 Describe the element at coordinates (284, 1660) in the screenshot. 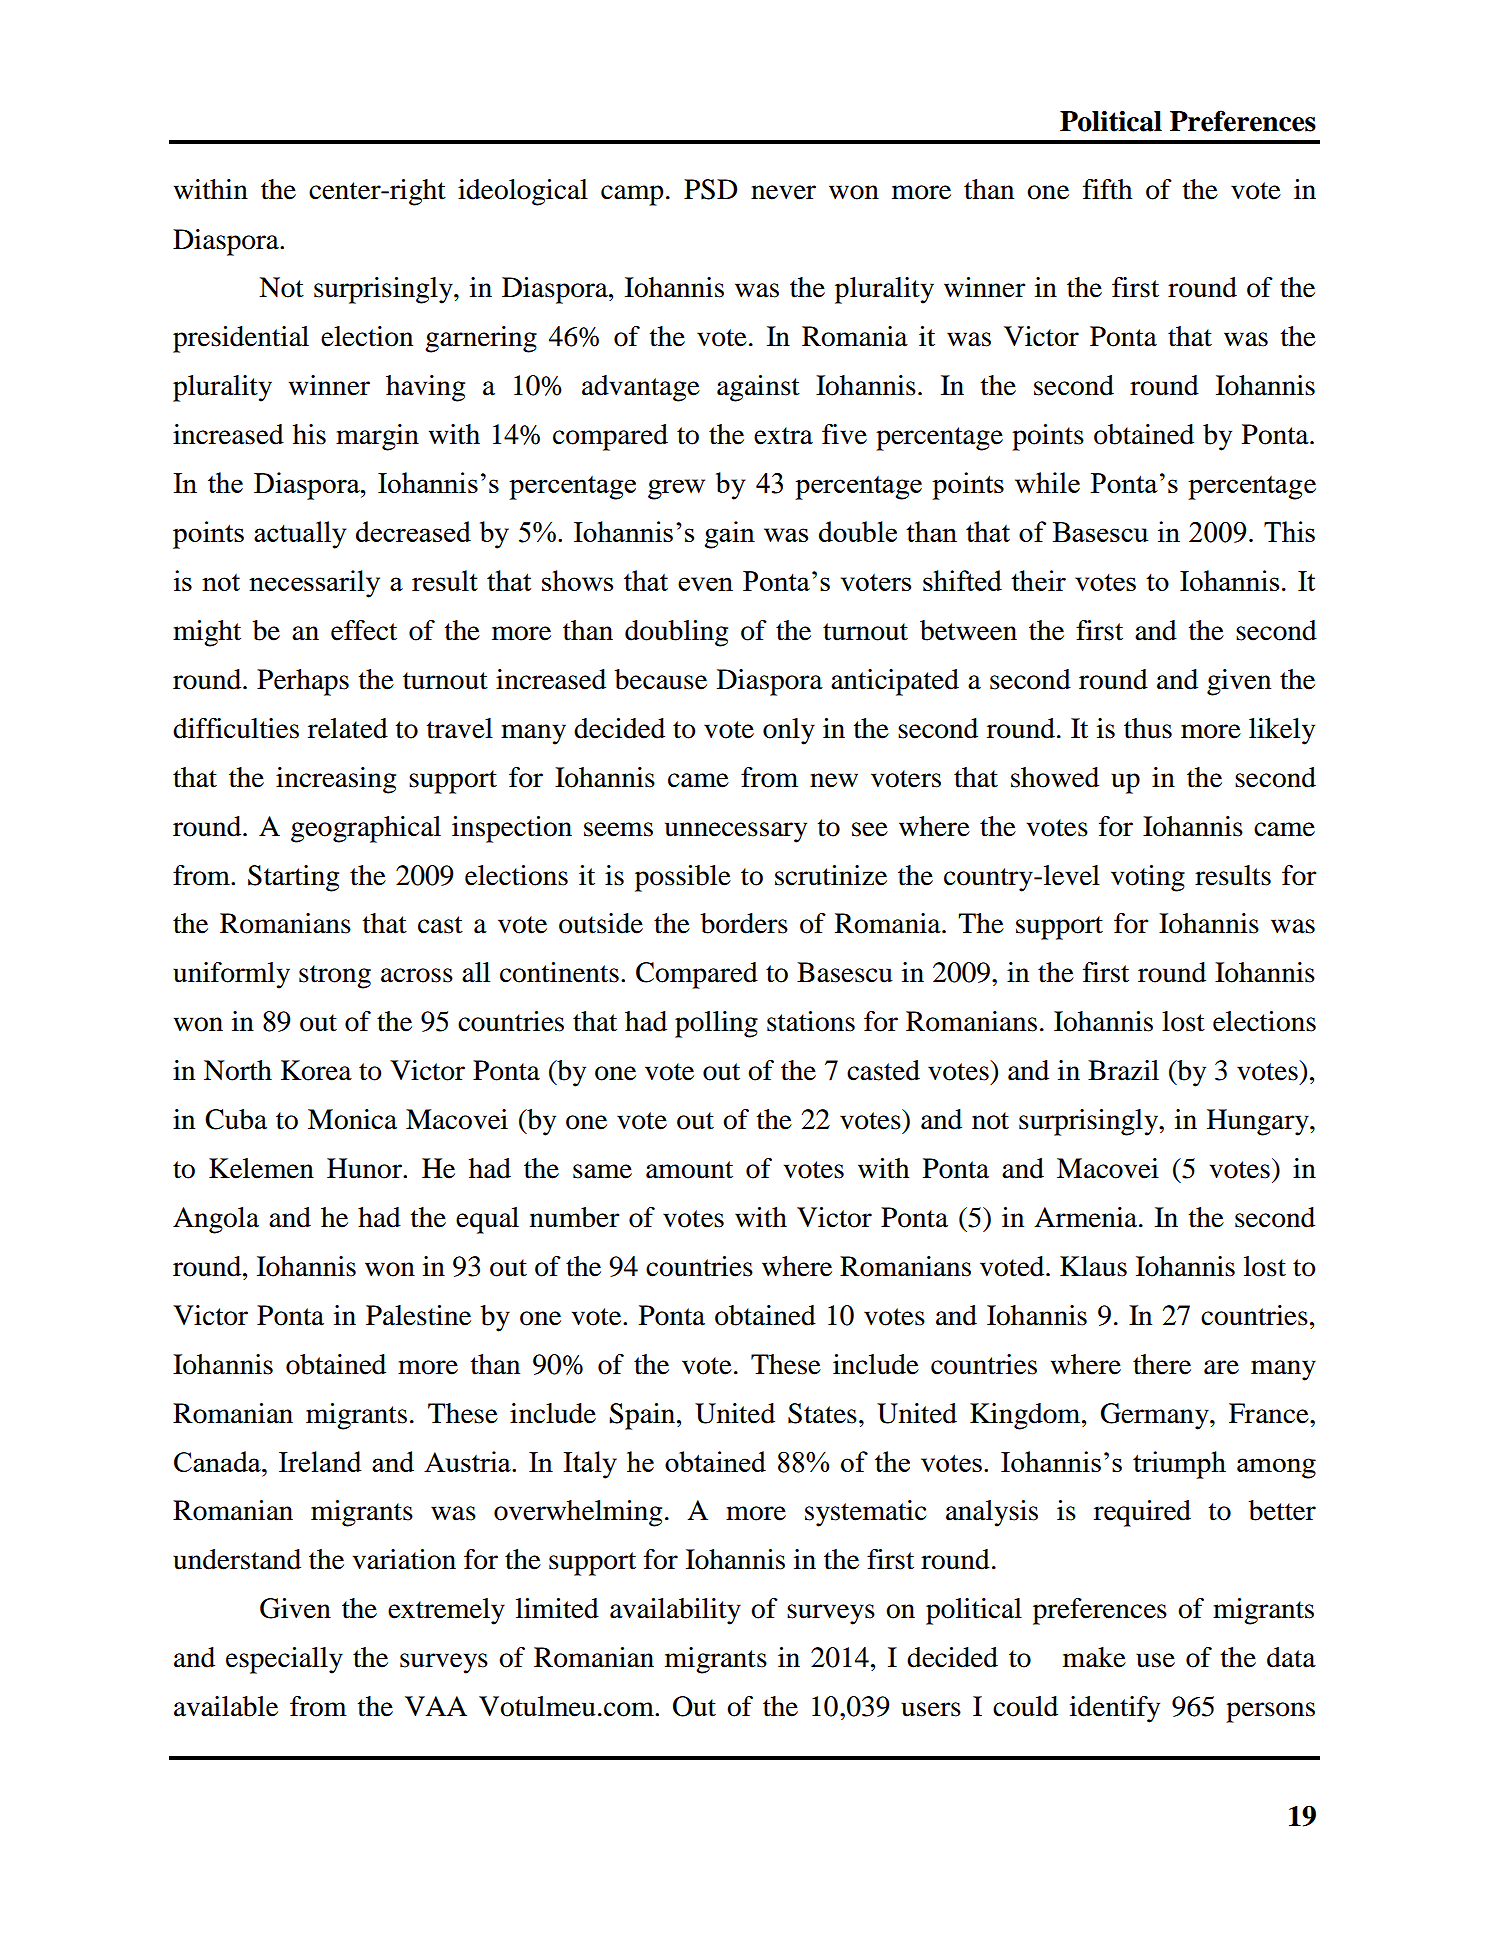

I see `especially` at that location.
